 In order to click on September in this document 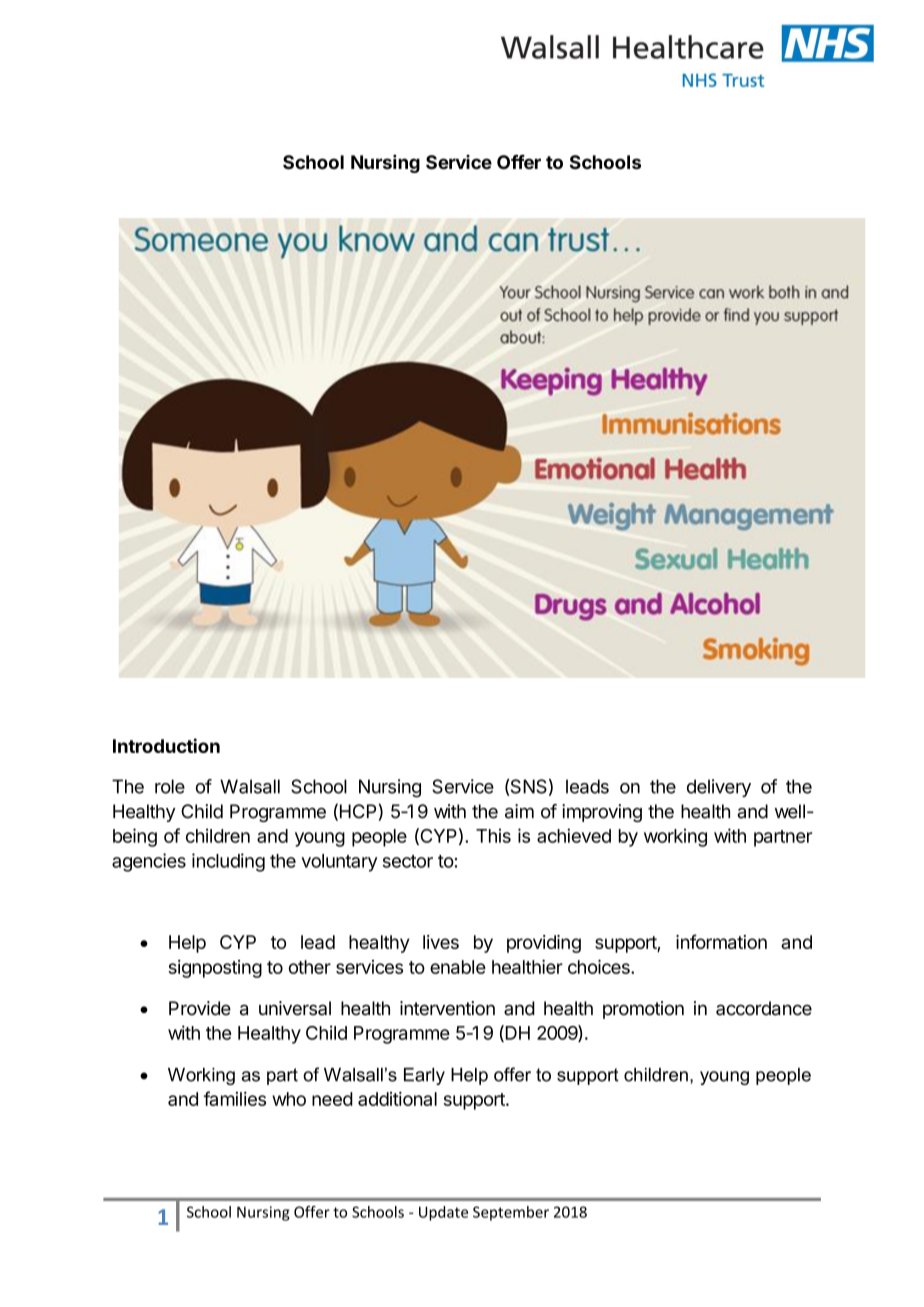, I will do `click(511, 1213)`.
